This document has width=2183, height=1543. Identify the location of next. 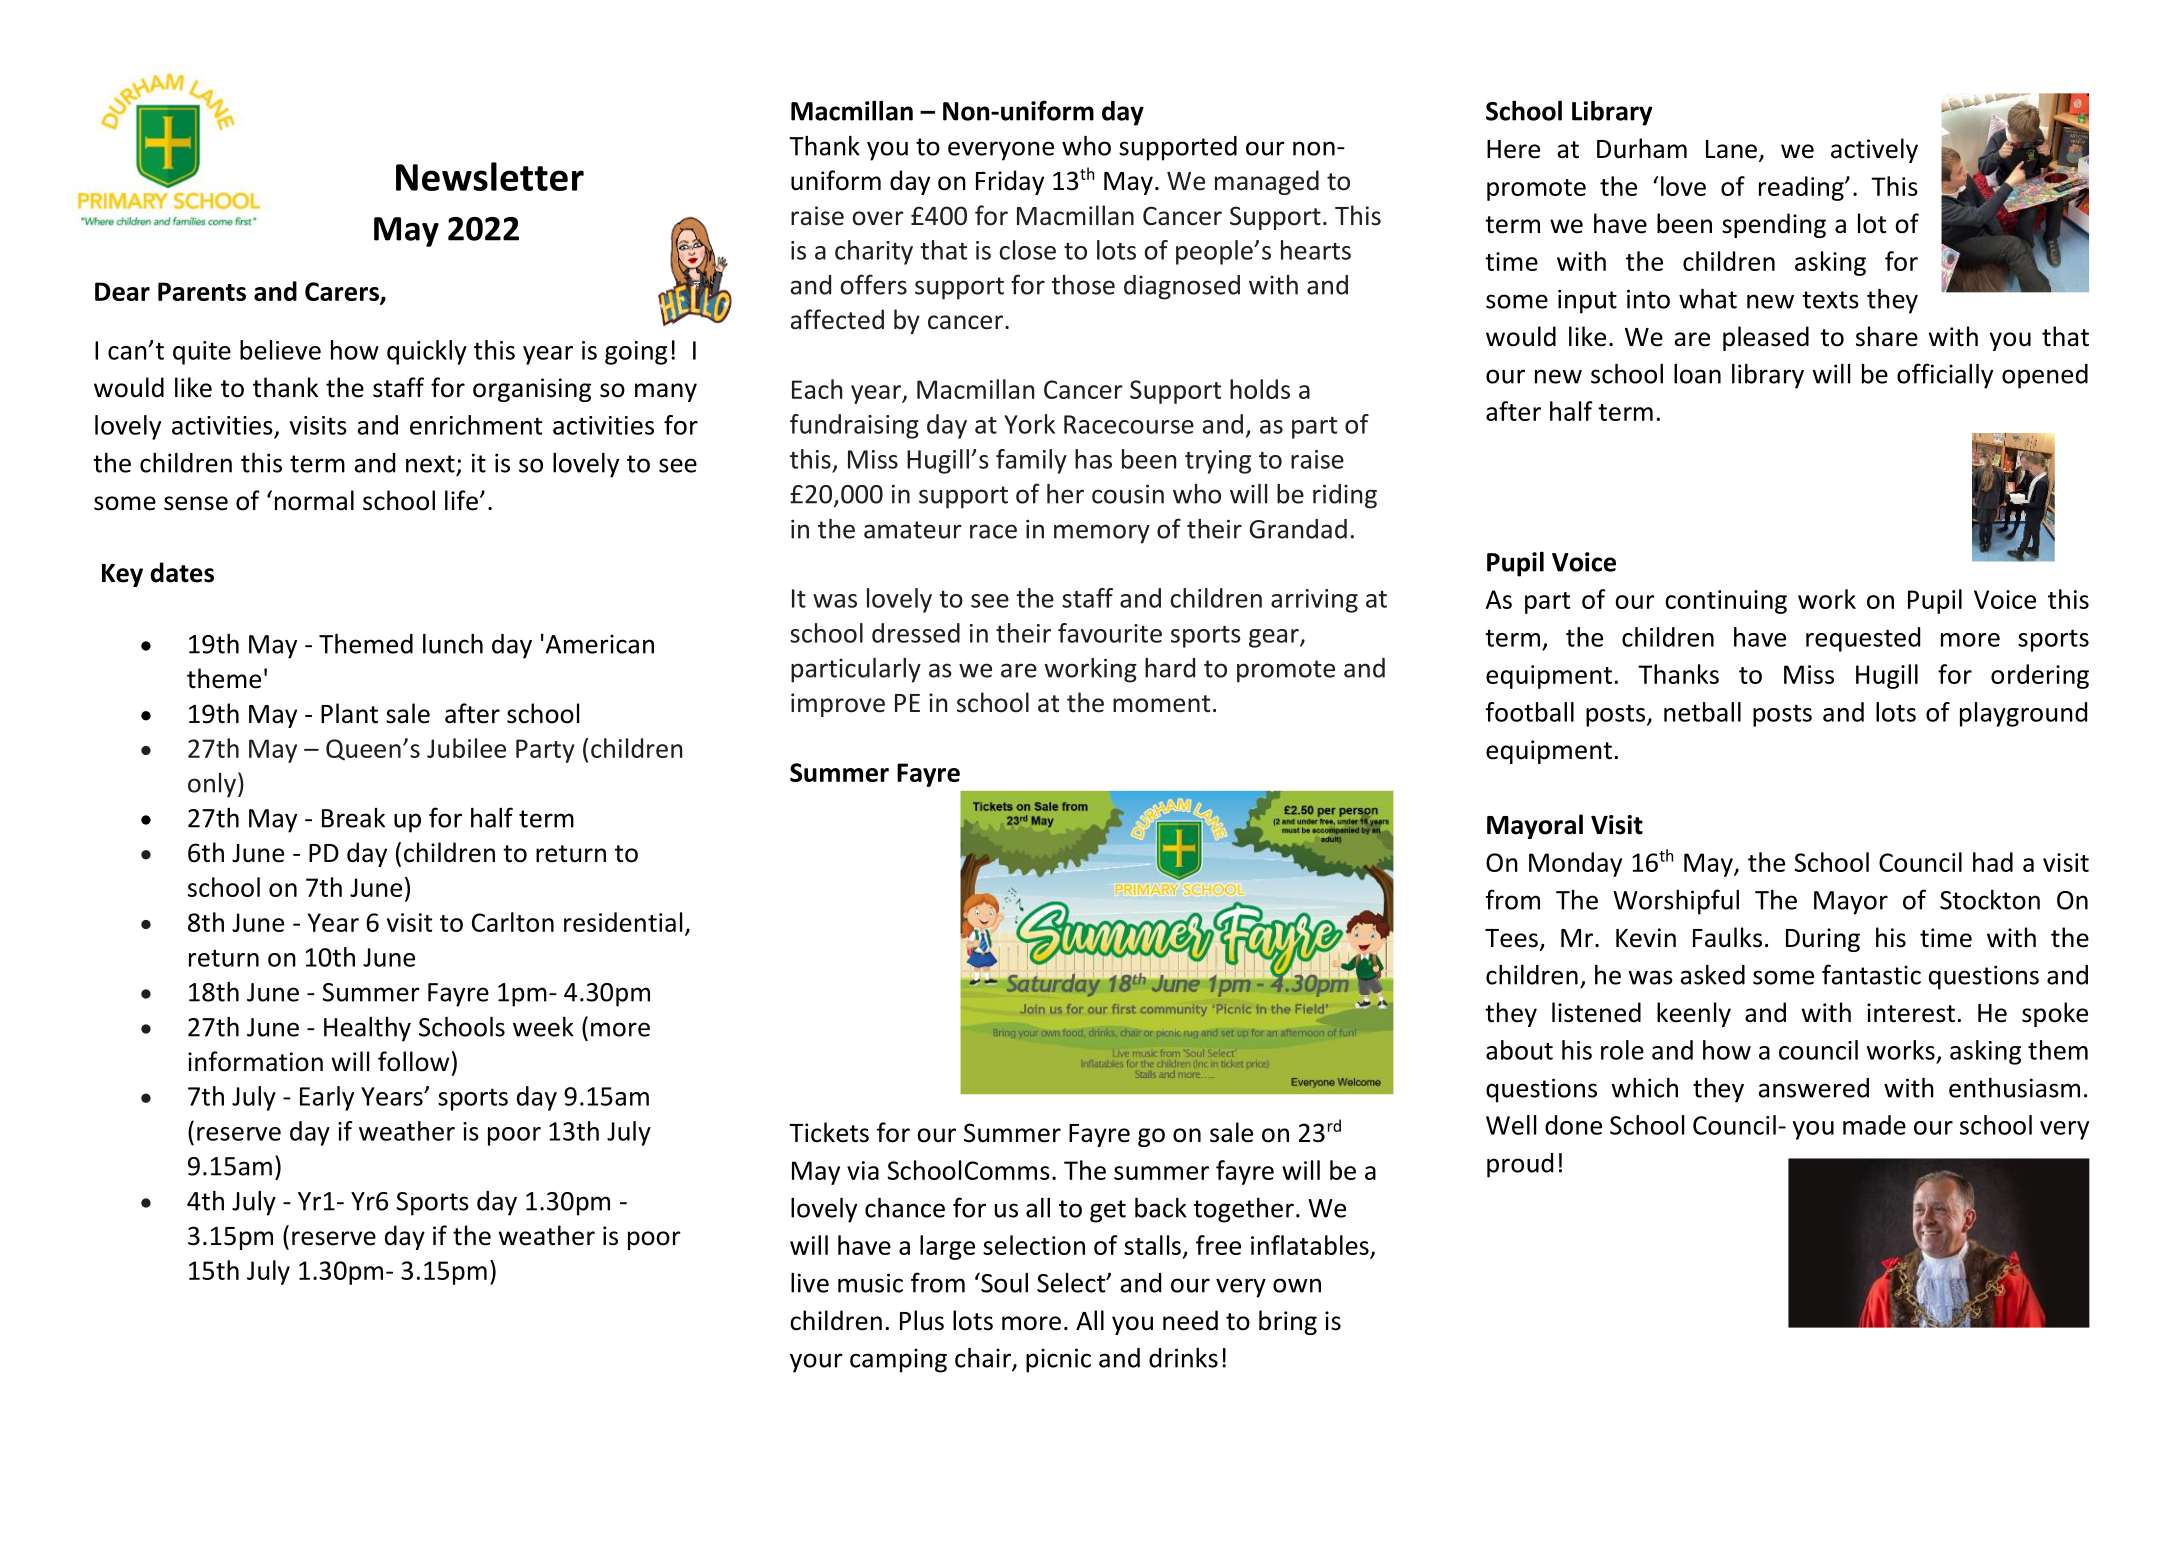
(430, 464).
